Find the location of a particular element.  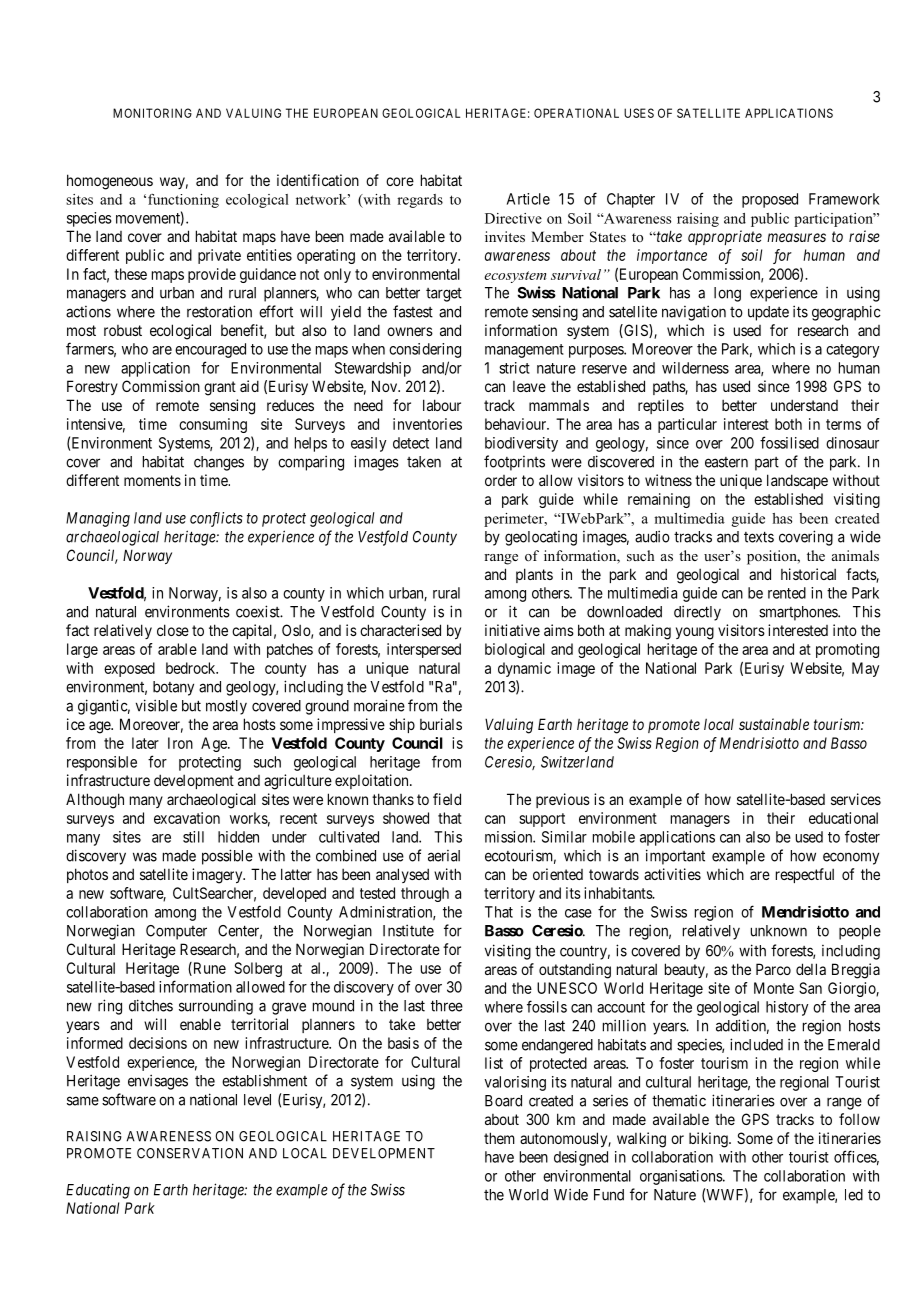

excavation is located at coordinates (187, 818).
